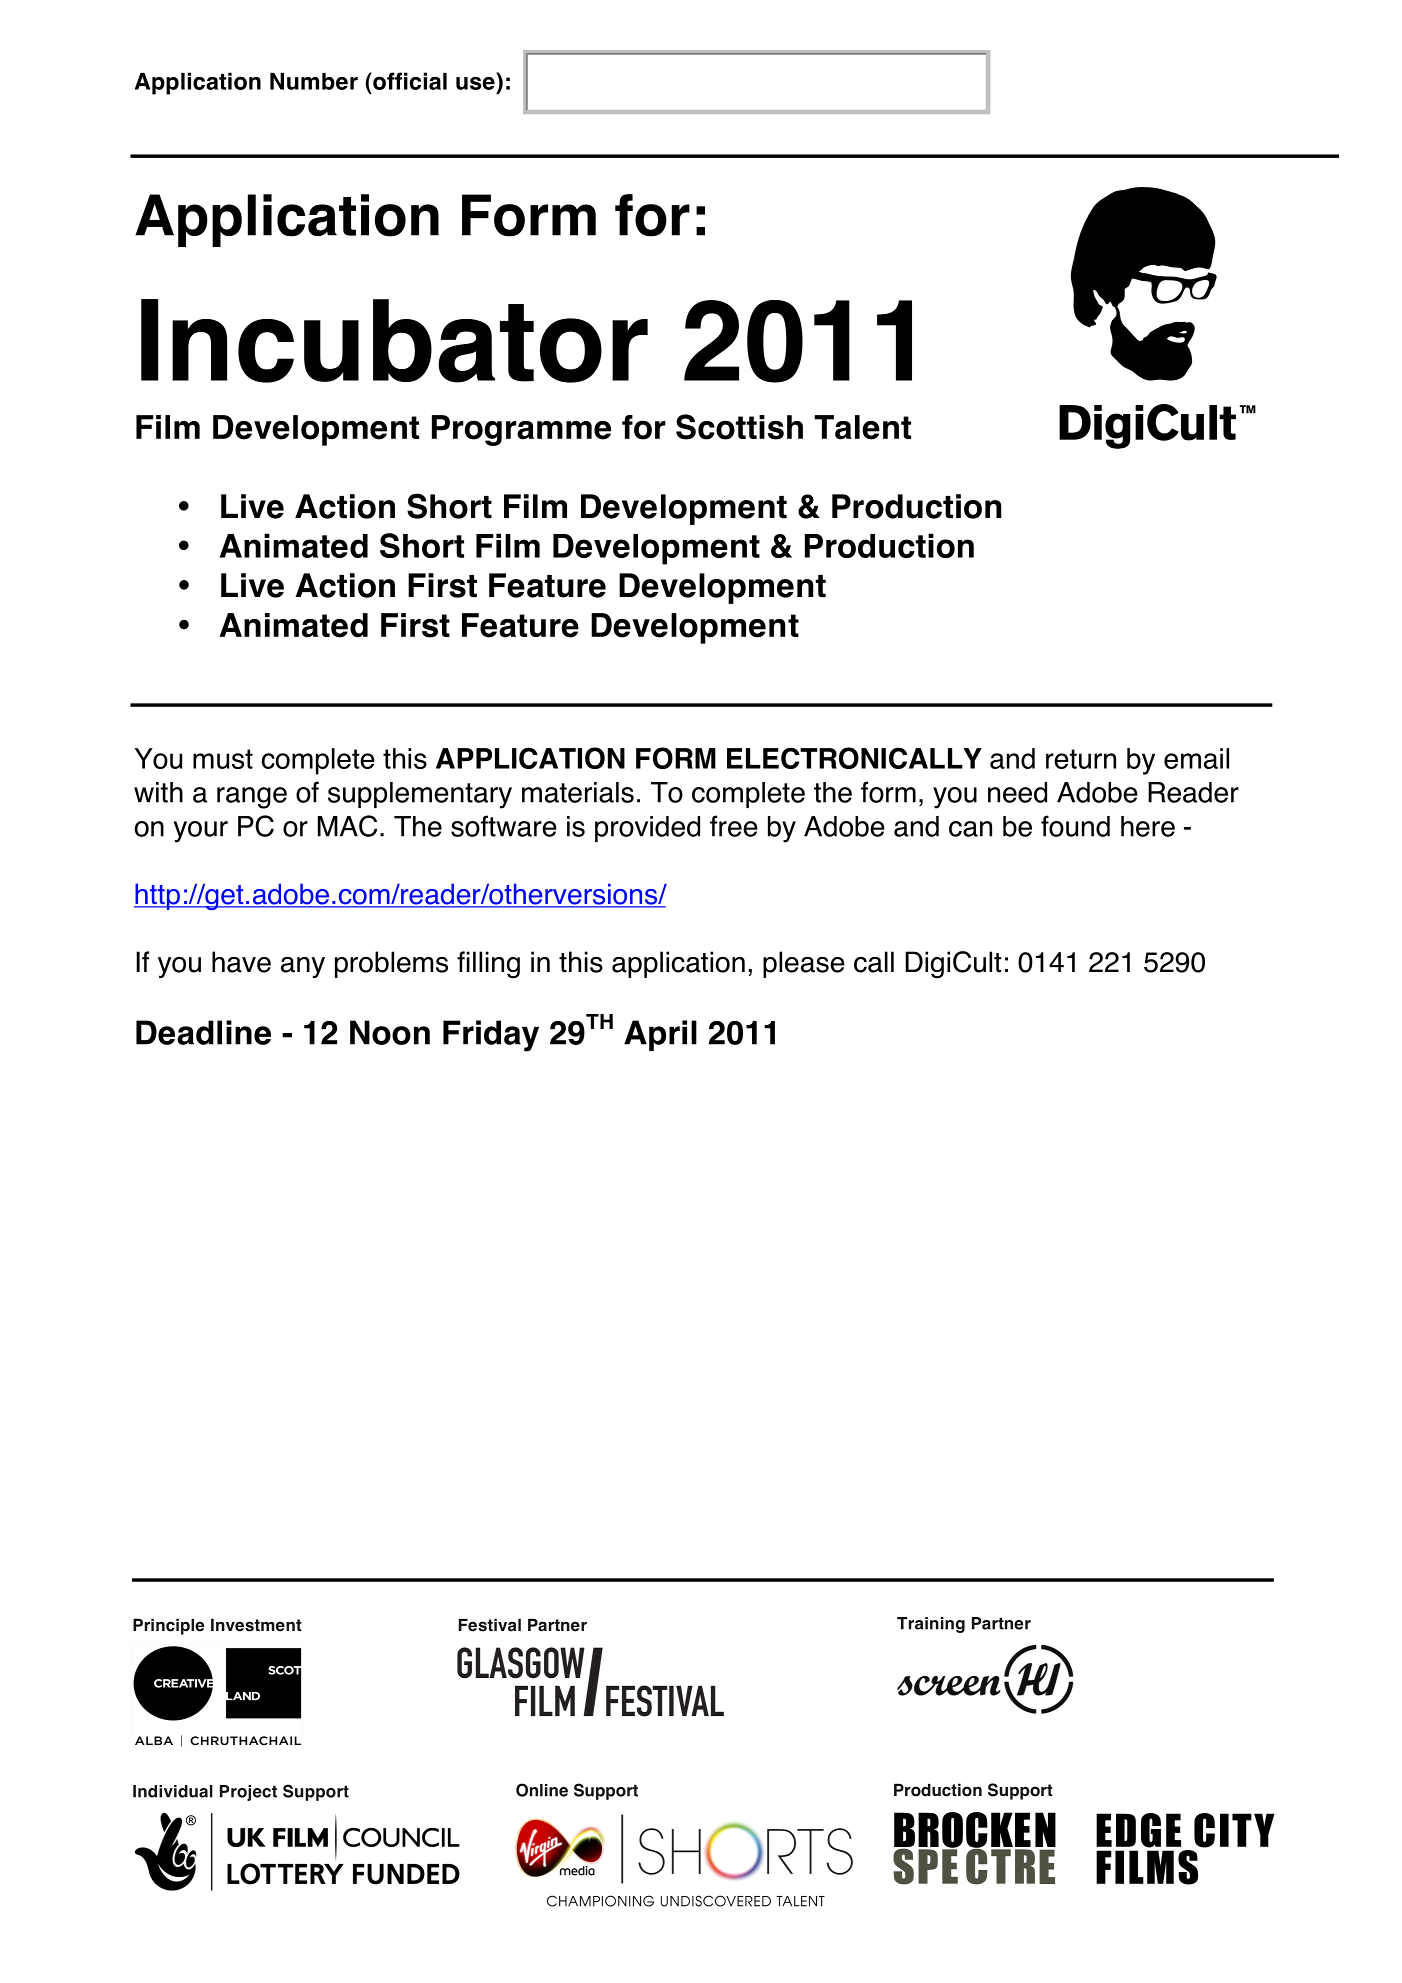  I want to click on Talent, so click(862, 427).
